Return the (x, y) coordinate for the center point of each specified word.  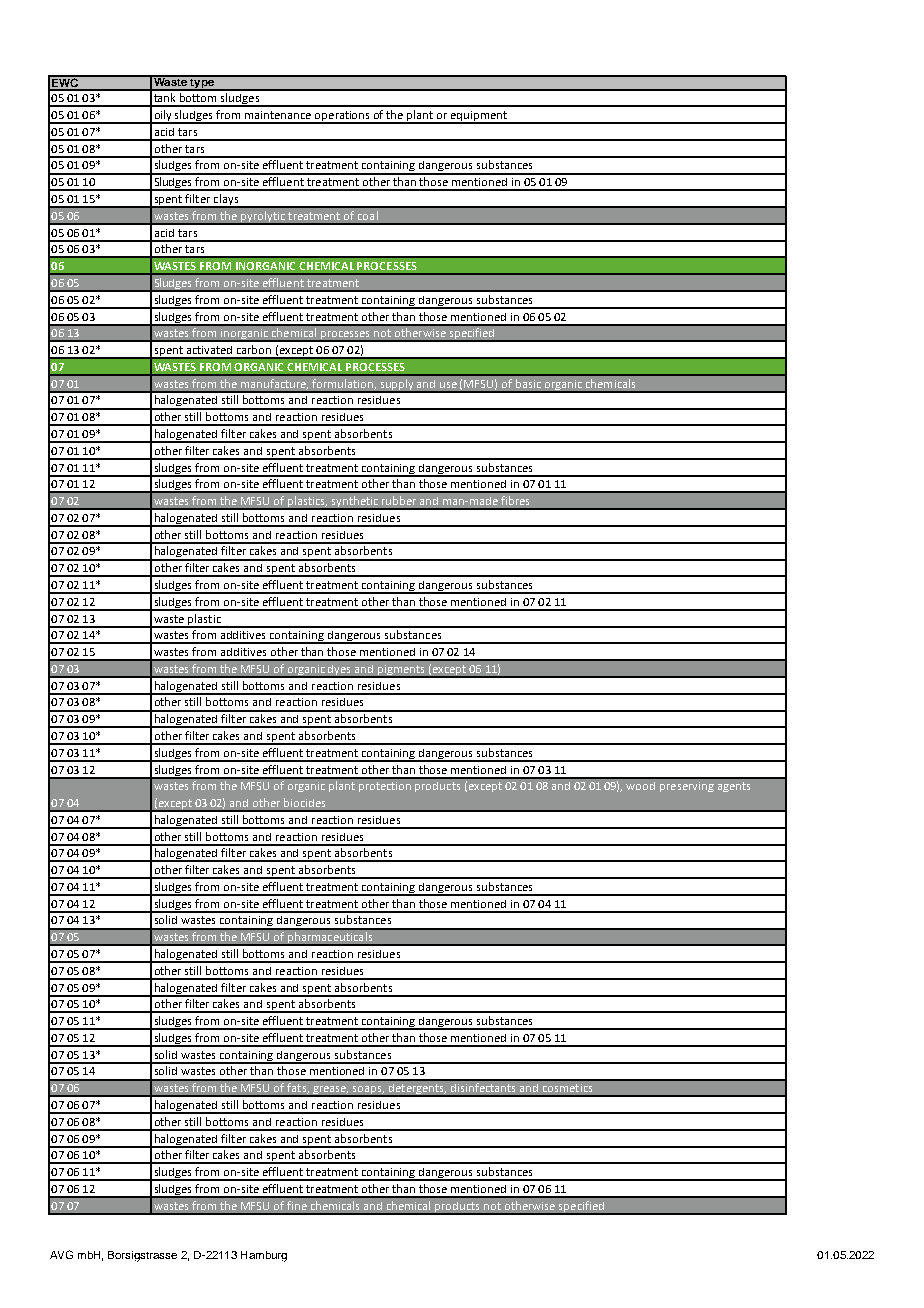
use (448, 385)
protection (385, 787)
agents (734, 787)
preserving (687, 787)
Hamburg (264, 1256)
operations (343, 117)
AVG (61, 1254)
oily (163, 117)
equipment (479, 117)
